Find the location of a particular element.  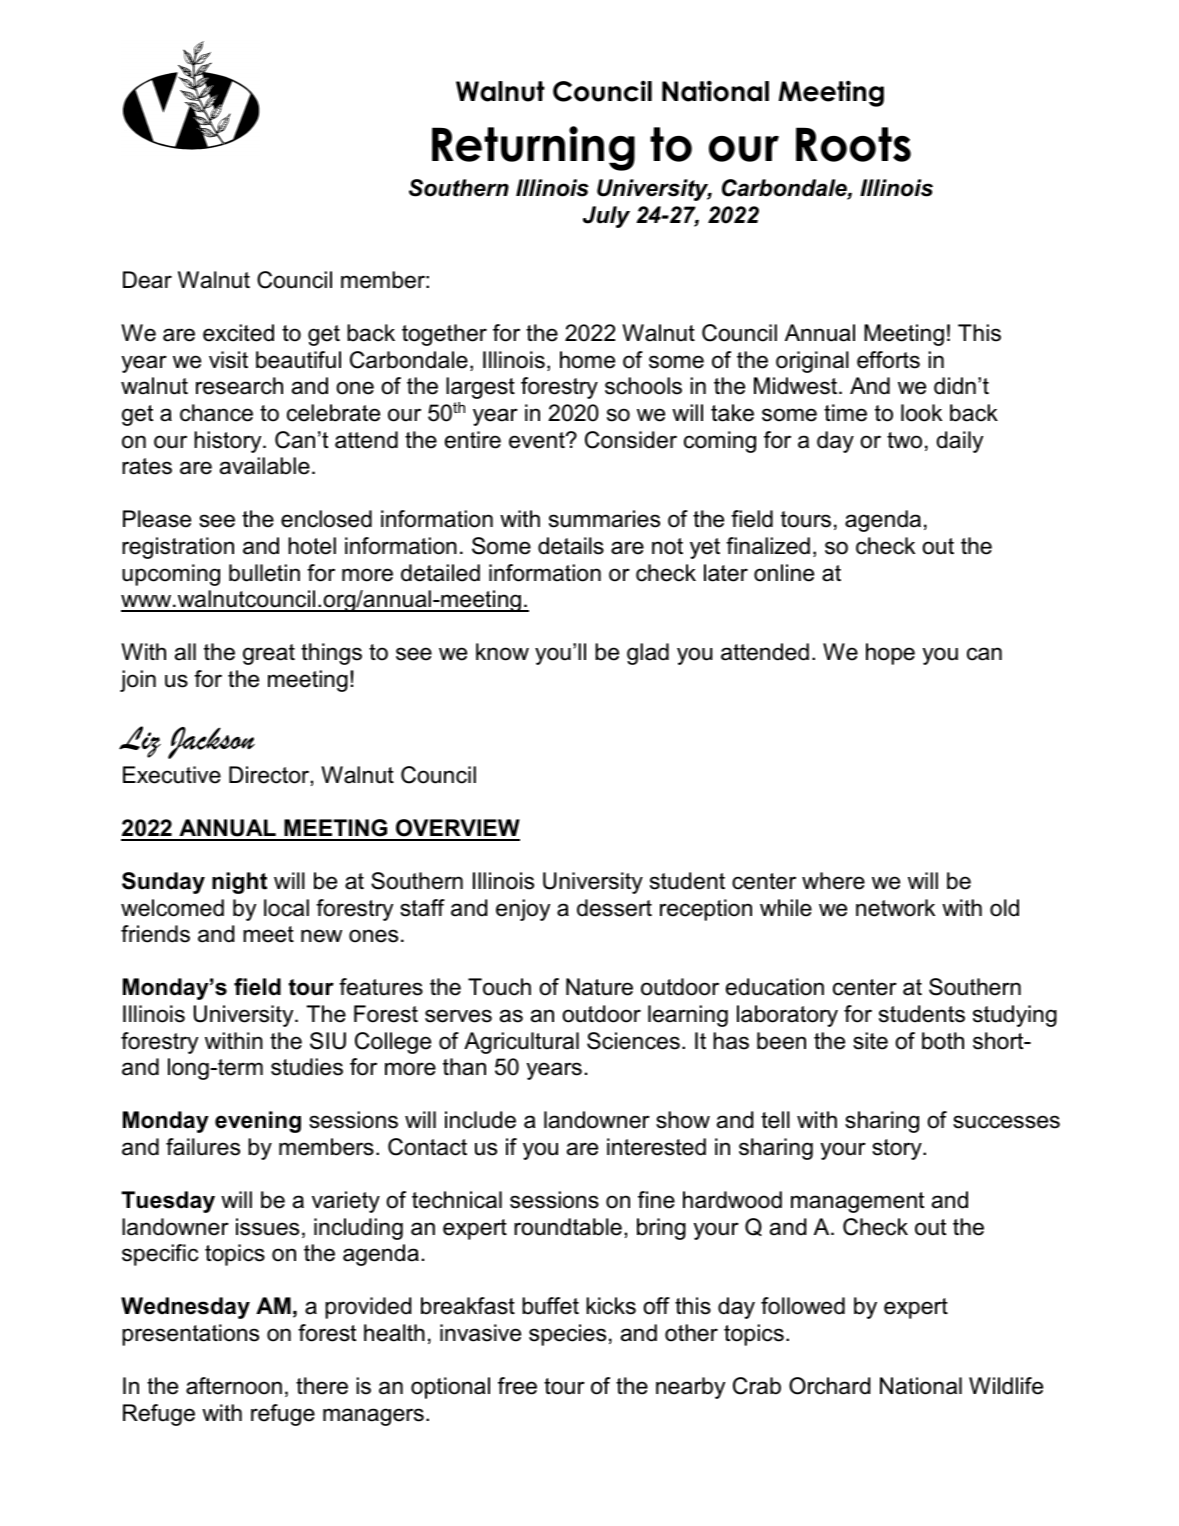

July is located at coordinates (606, 217).
